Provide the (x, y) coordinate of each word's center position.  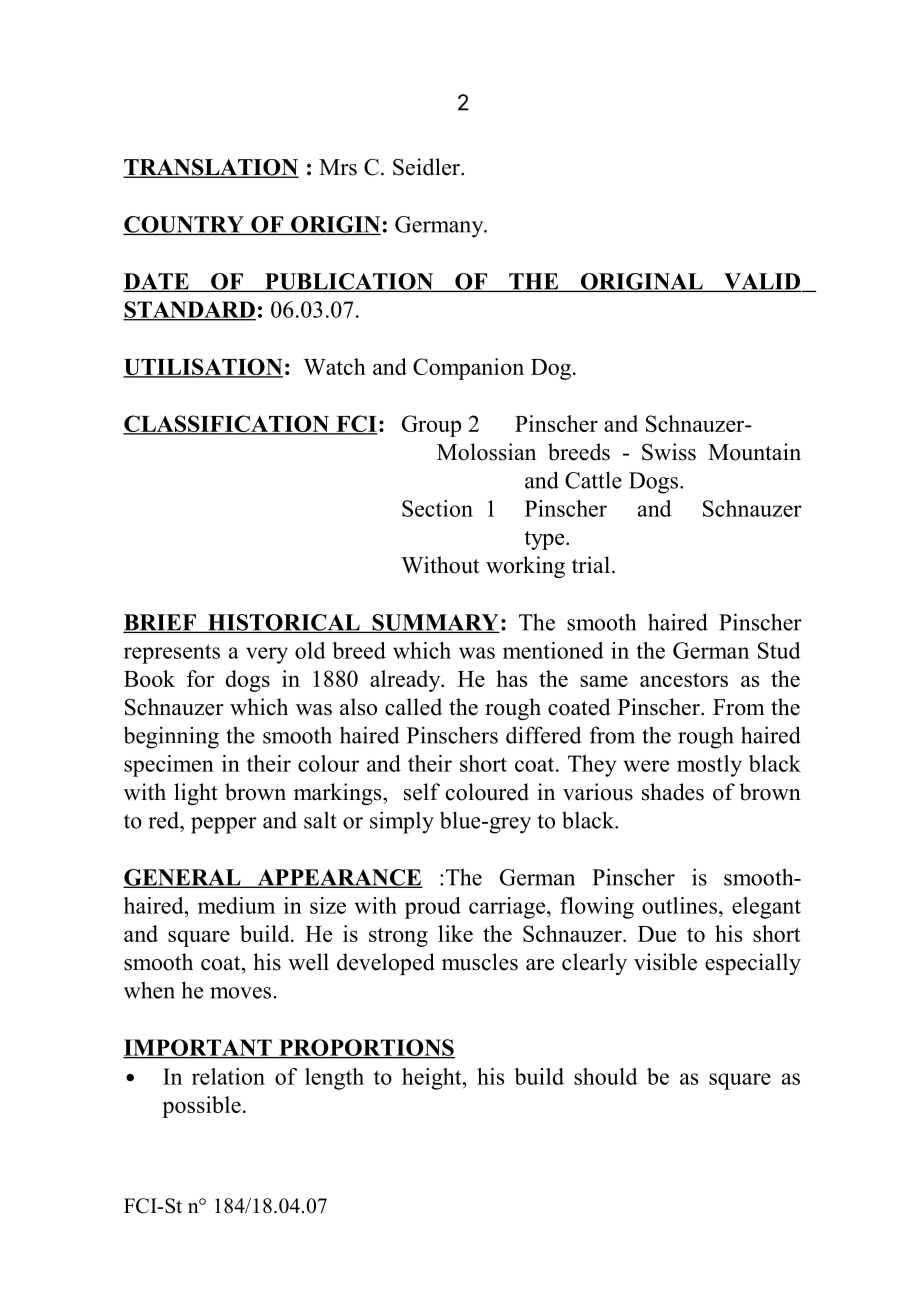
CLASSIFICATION (227, 425)
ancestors (684, 679)
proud (433, 908)
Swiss (669, 452)
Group (431, 426)
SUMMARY (435, 623)
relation (228, 1076)
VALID (762, 282)
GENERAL (183, 878)
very (267, 655)
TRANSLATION (211, 168)
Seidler (427, 167)
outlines (679, 905)
